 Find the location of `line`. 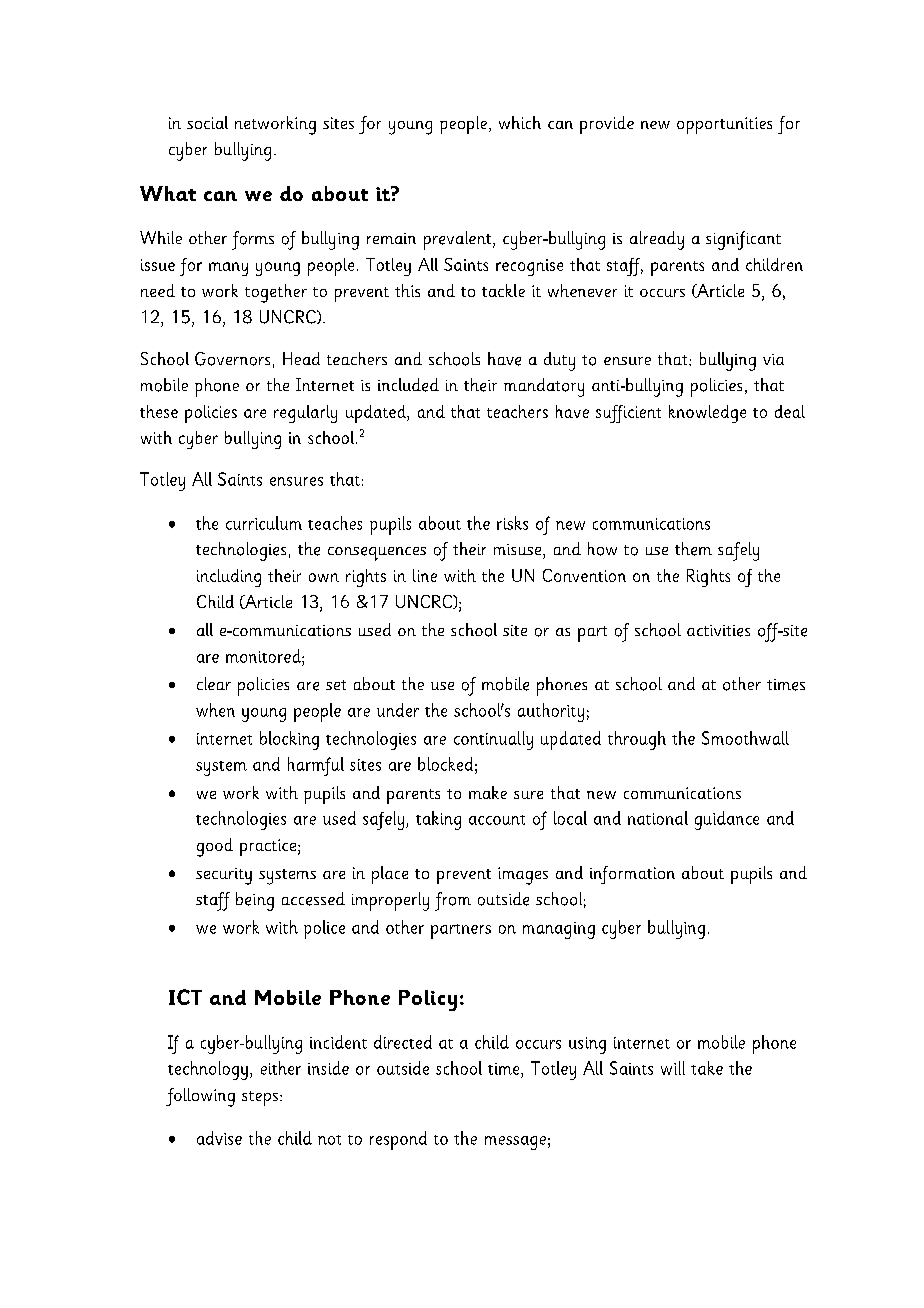

line is located at coordinates (425, 575).
